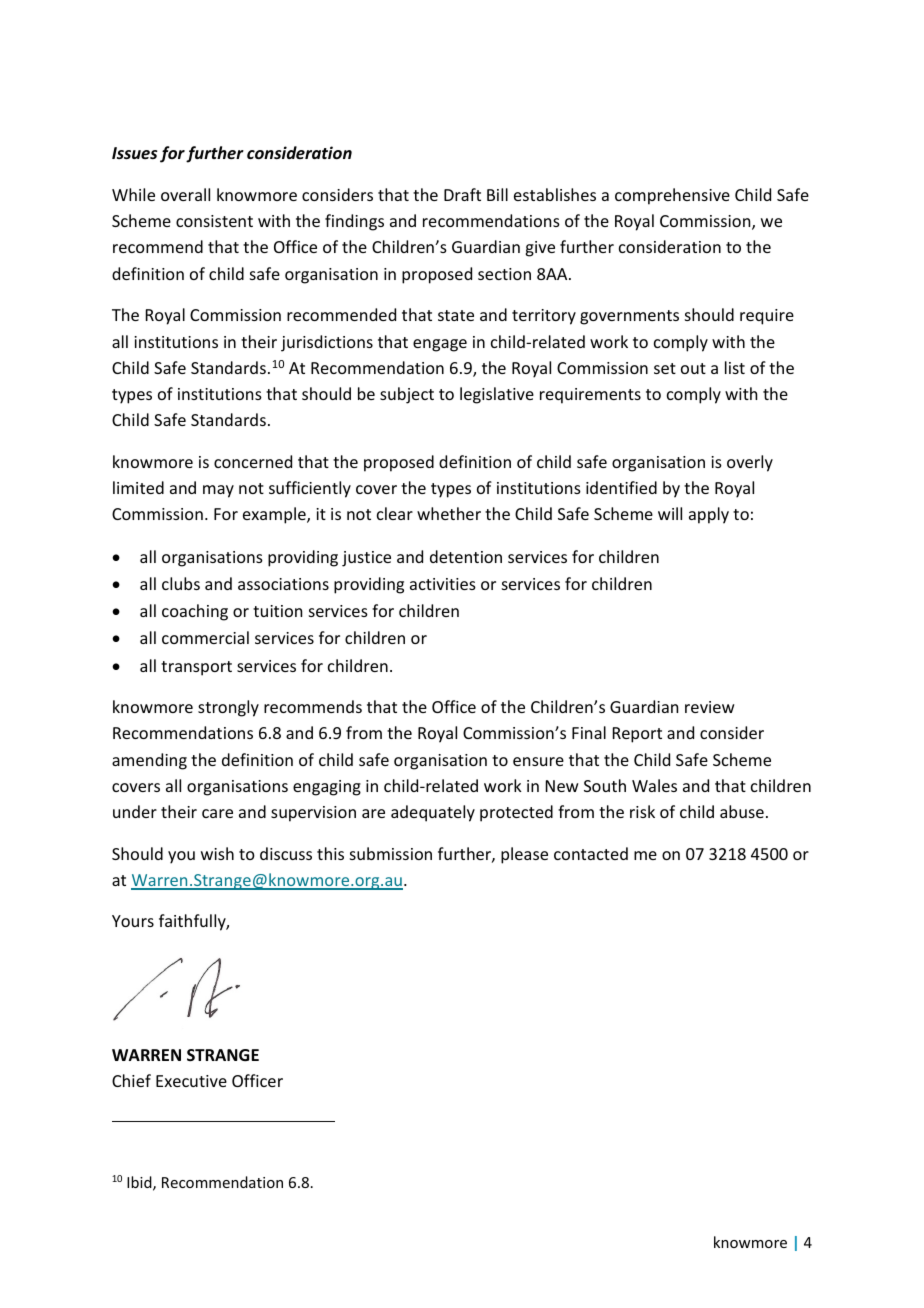 Image resolution: width=924 pixels, height=1308 pixels. What do you see at coordinates (462, 194) in the image?
I see `Draft` at bounding box center [462, 194].
